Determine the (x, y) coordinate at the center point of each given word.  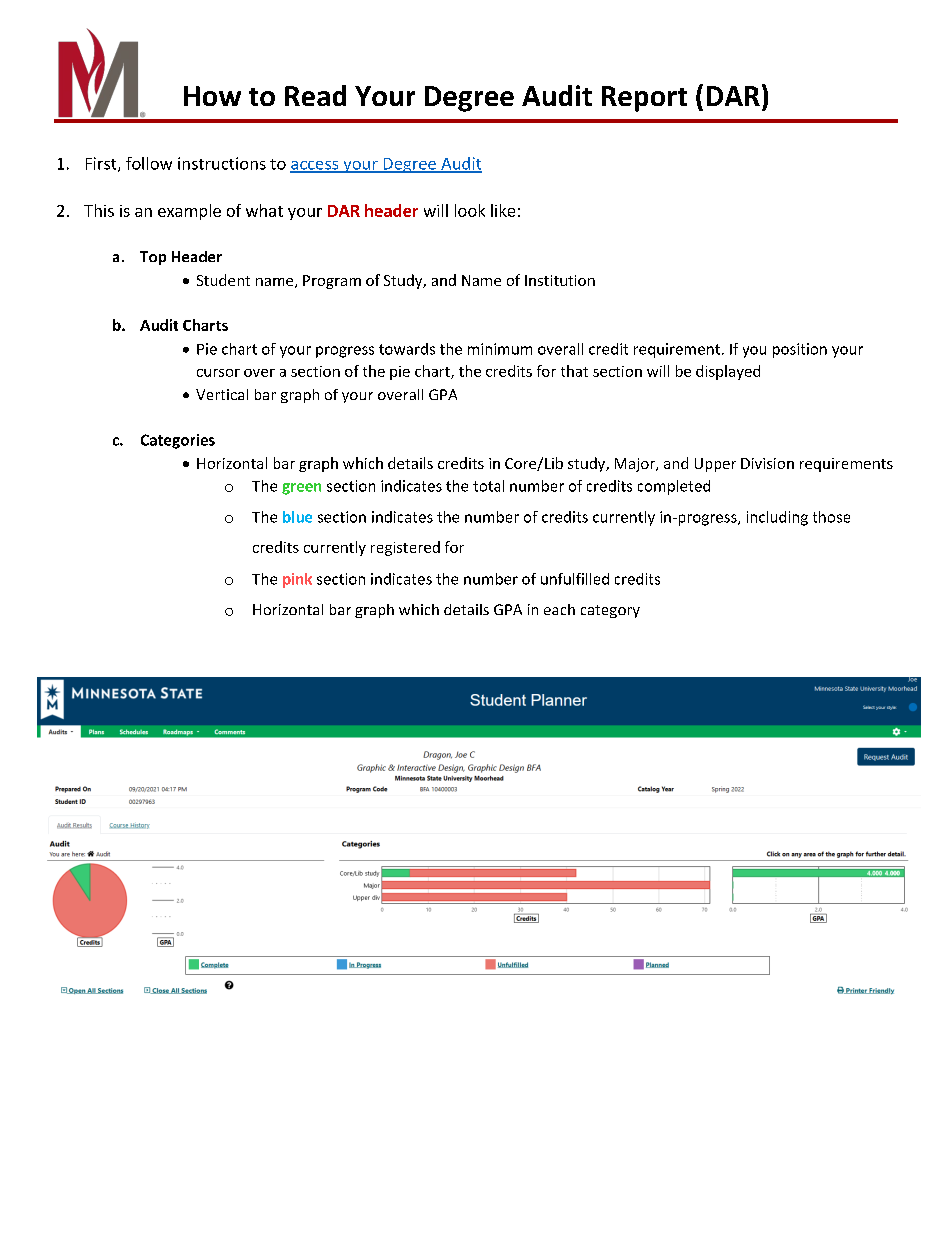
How (212, 96)
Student (223, 280)
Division (767, 463)
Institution (560, 280)
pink (297, 580)
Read (315, 95)
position (800, 350)
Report (644, 99)
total (488, 486)
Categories (178, 441)
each (559, 609)
